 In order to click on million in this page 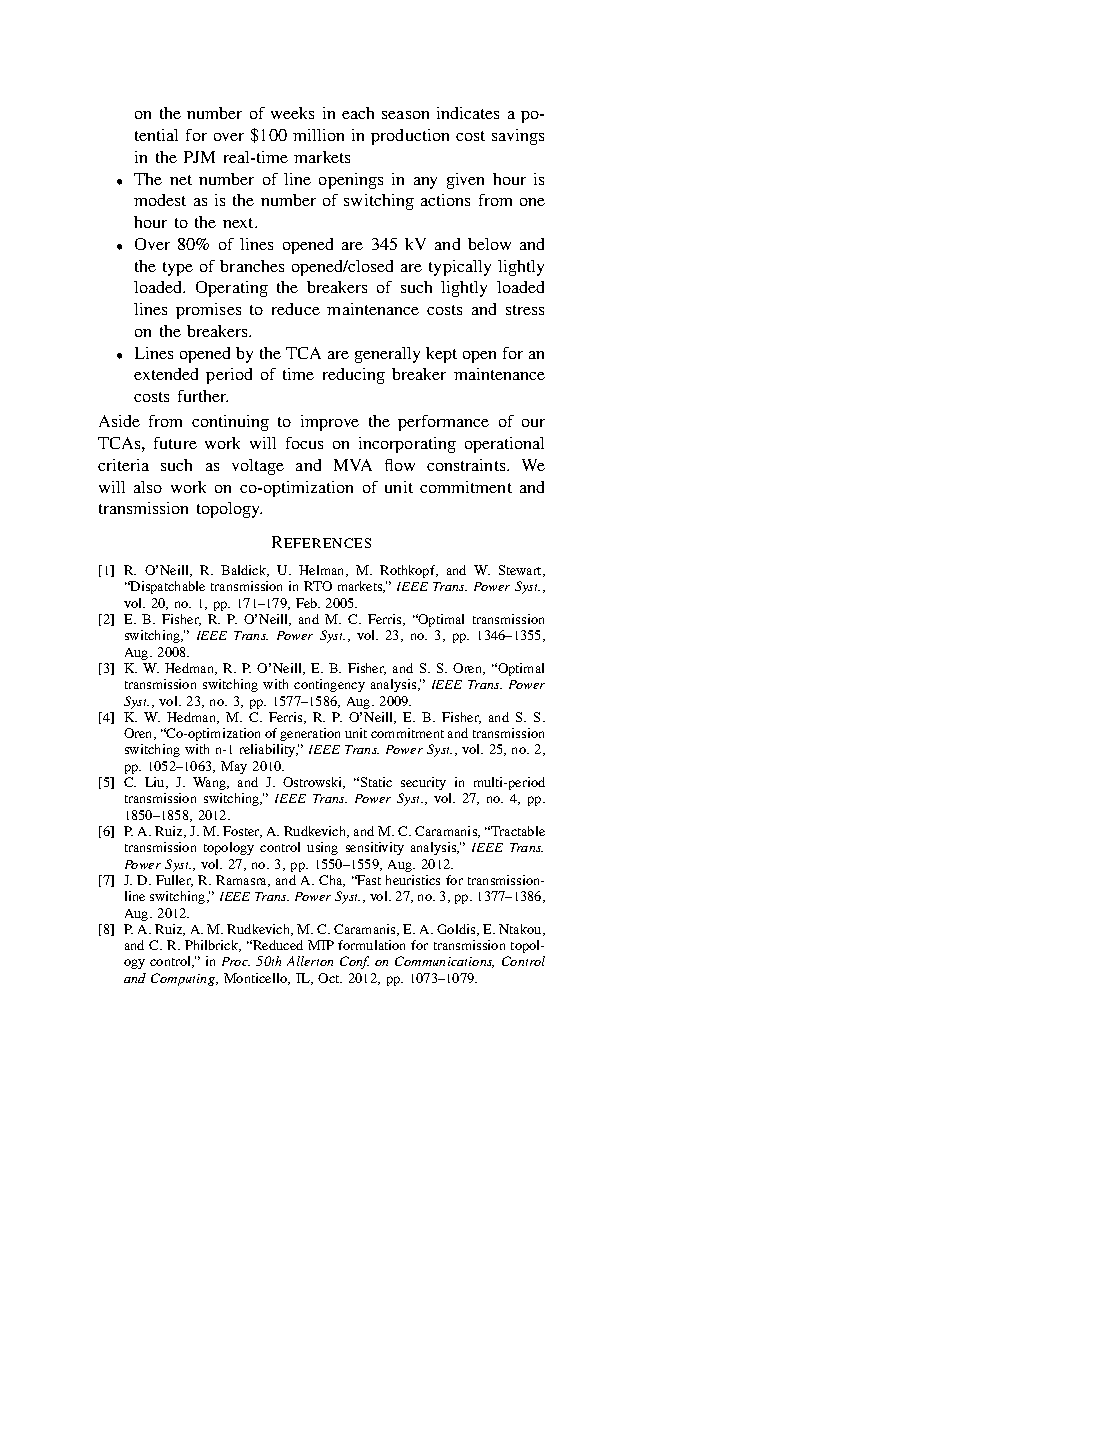, I will do `click(318, 135)`.
